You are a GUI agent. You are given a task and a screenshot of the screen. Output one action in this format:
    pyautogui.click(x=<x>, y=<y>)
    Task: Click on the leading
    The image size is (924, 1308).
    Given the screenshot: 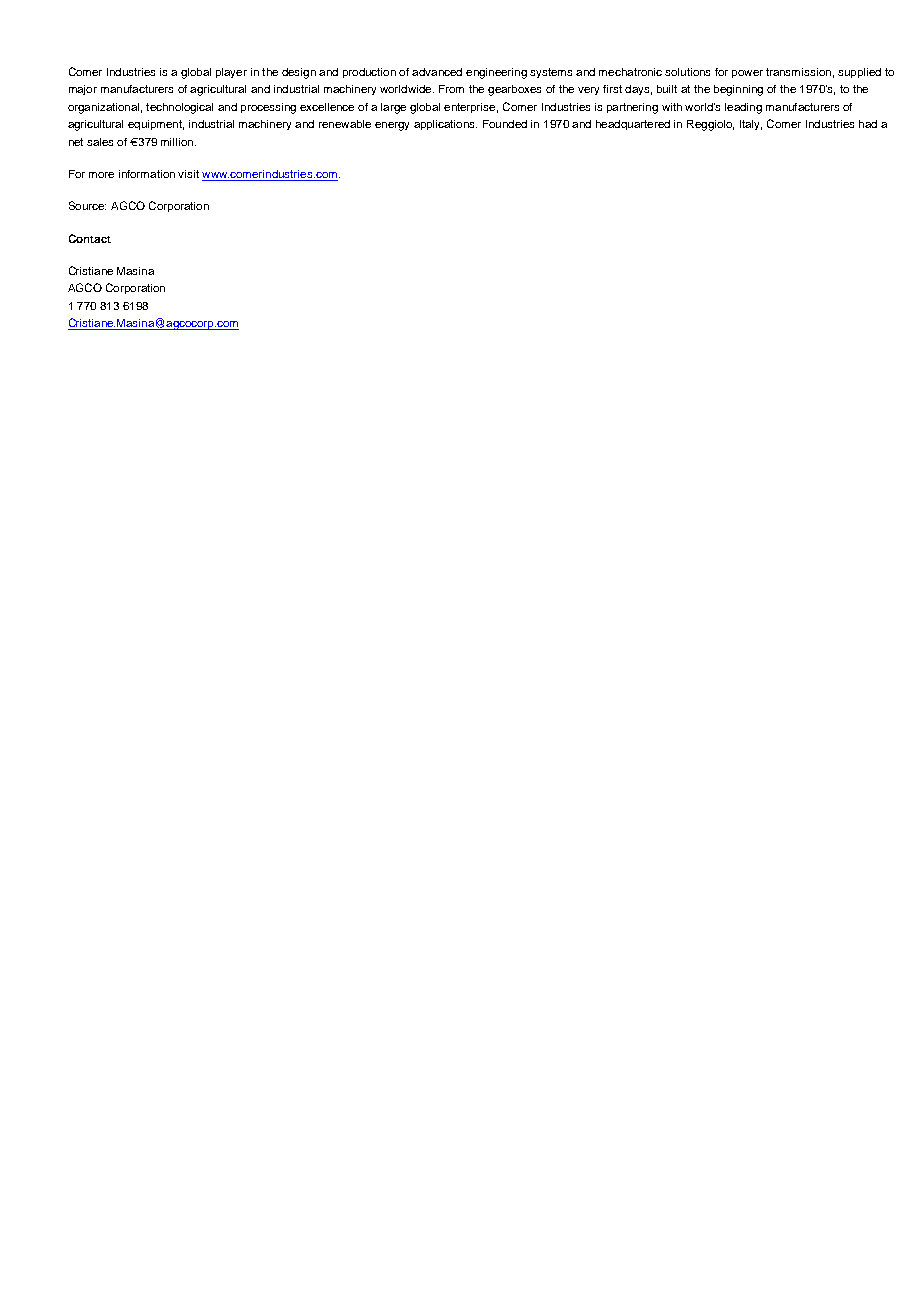 What is the action you would take?
    pyautogui.click(x=743, y=108)
